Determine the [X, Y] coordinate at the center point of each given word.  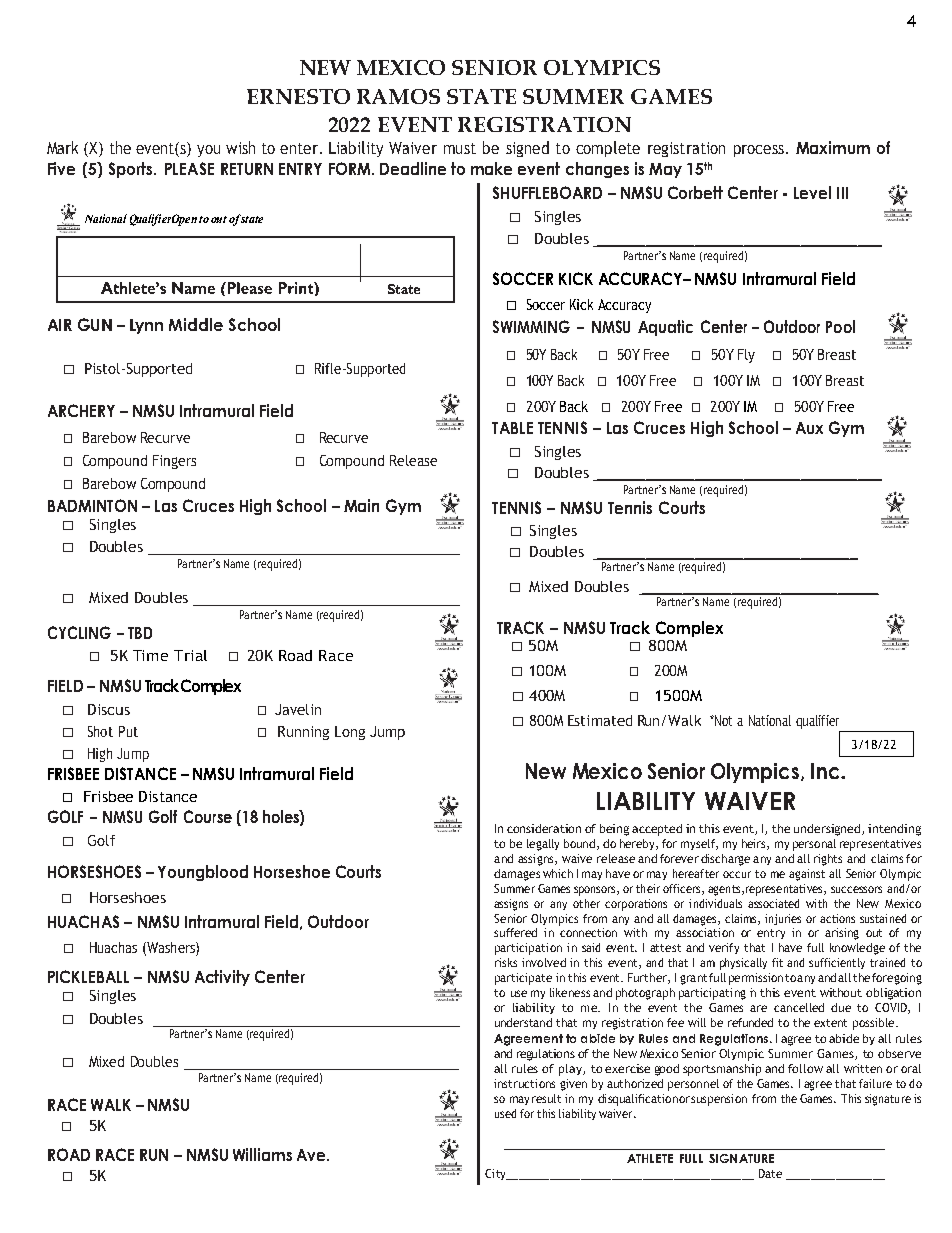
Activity [222, 978]
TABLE [512, 428]
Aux [809, 428]
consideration [544, 828]
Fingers [174, 462]
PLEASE [189, 168]
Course [208, 816]
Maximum [833, 147]
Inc [826, 771]
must [460, 148]
